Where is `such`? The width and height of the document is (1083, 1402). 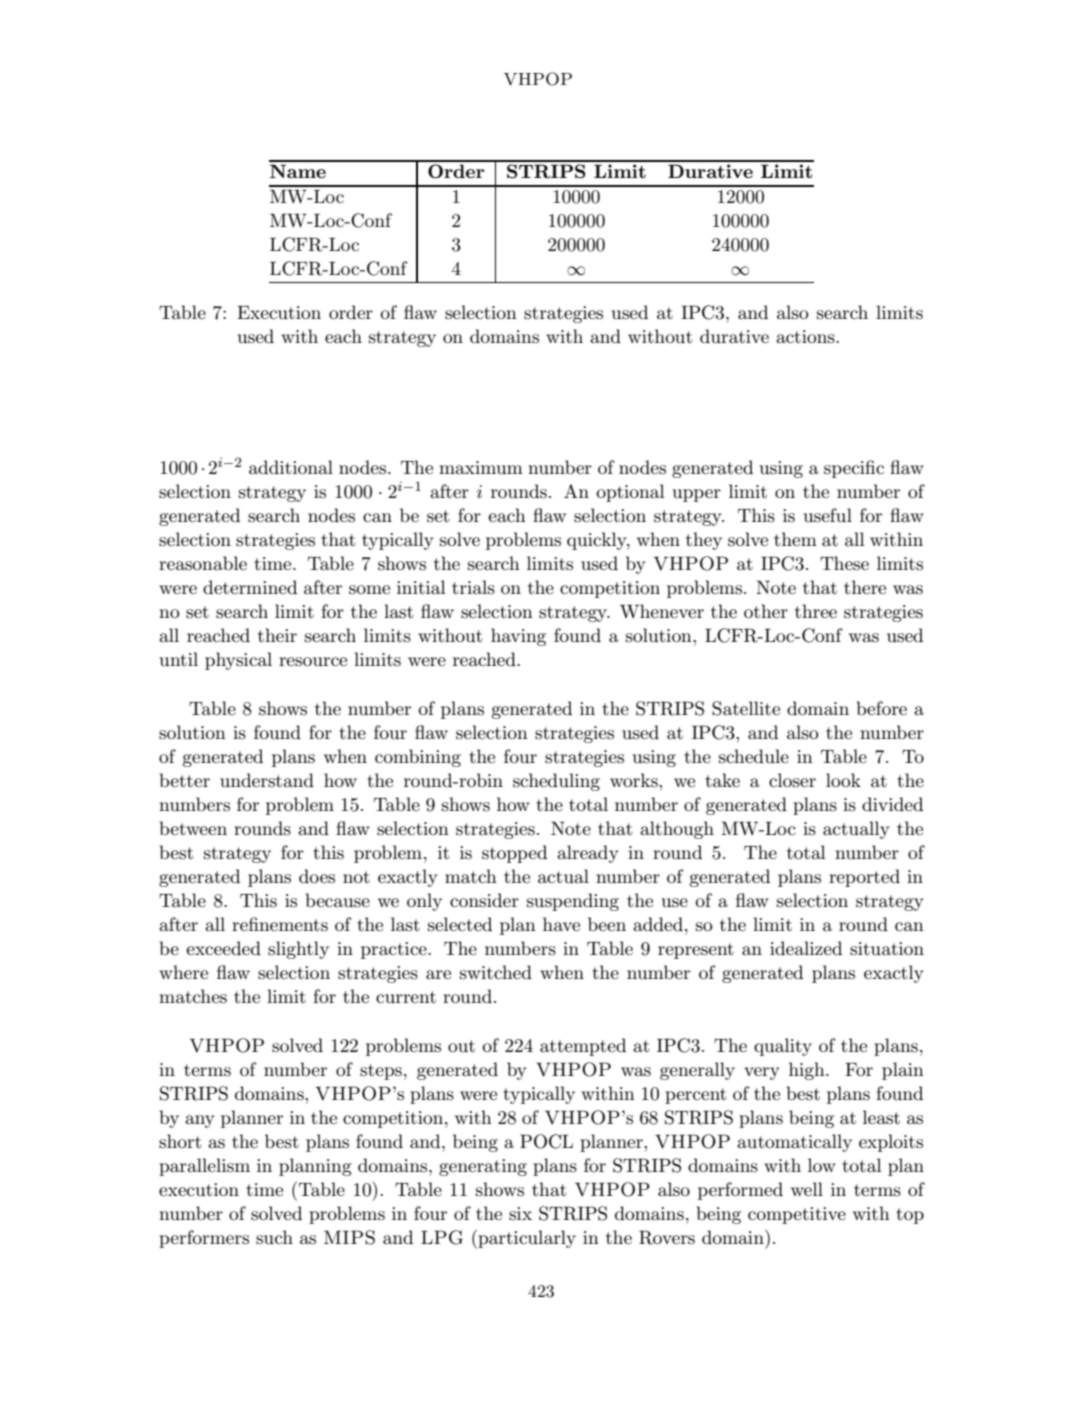 such is located at coordinates (274, 1237).
